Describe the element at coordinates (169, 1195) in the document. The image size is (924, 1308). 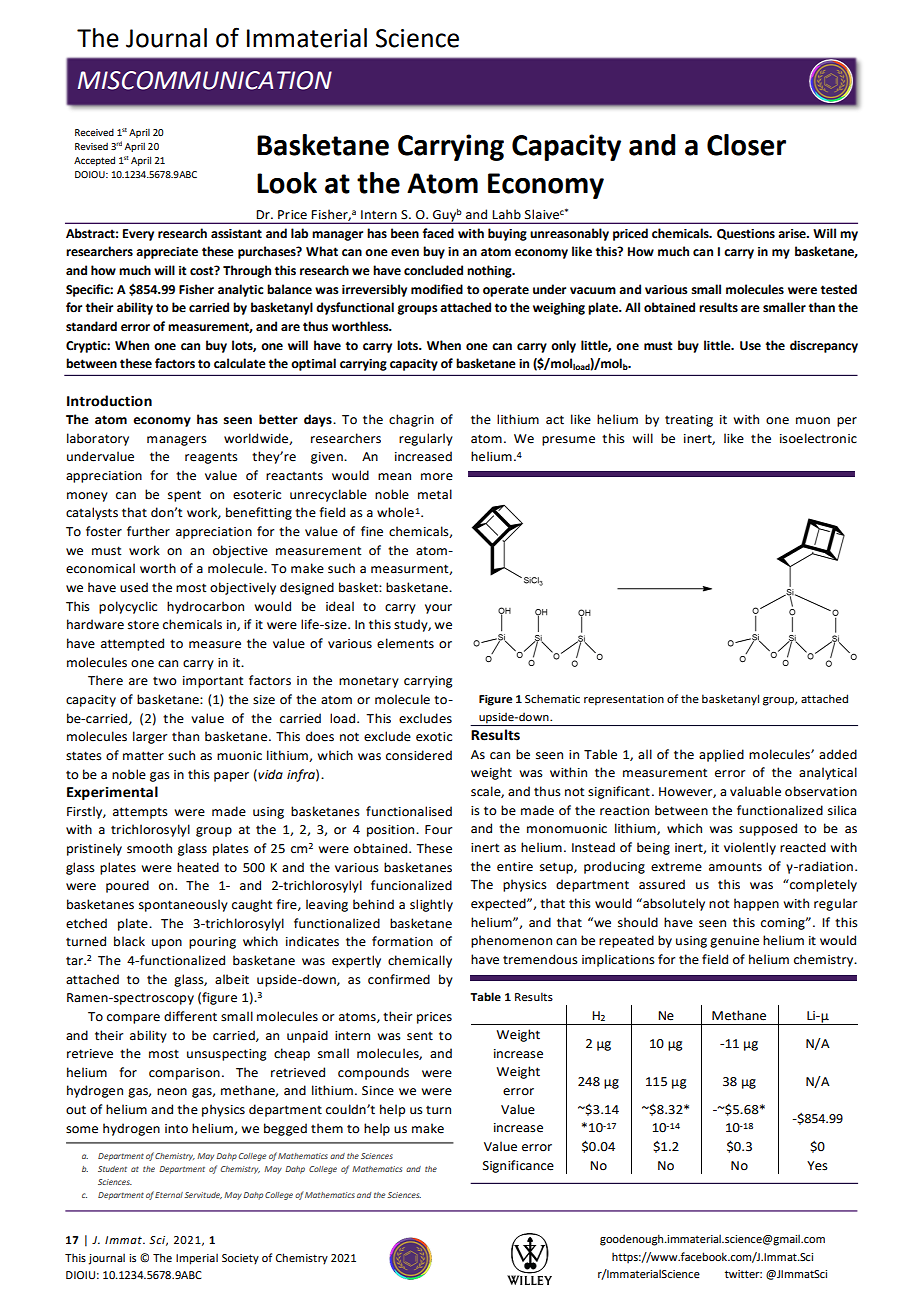
I see `Eternal` at that location.
